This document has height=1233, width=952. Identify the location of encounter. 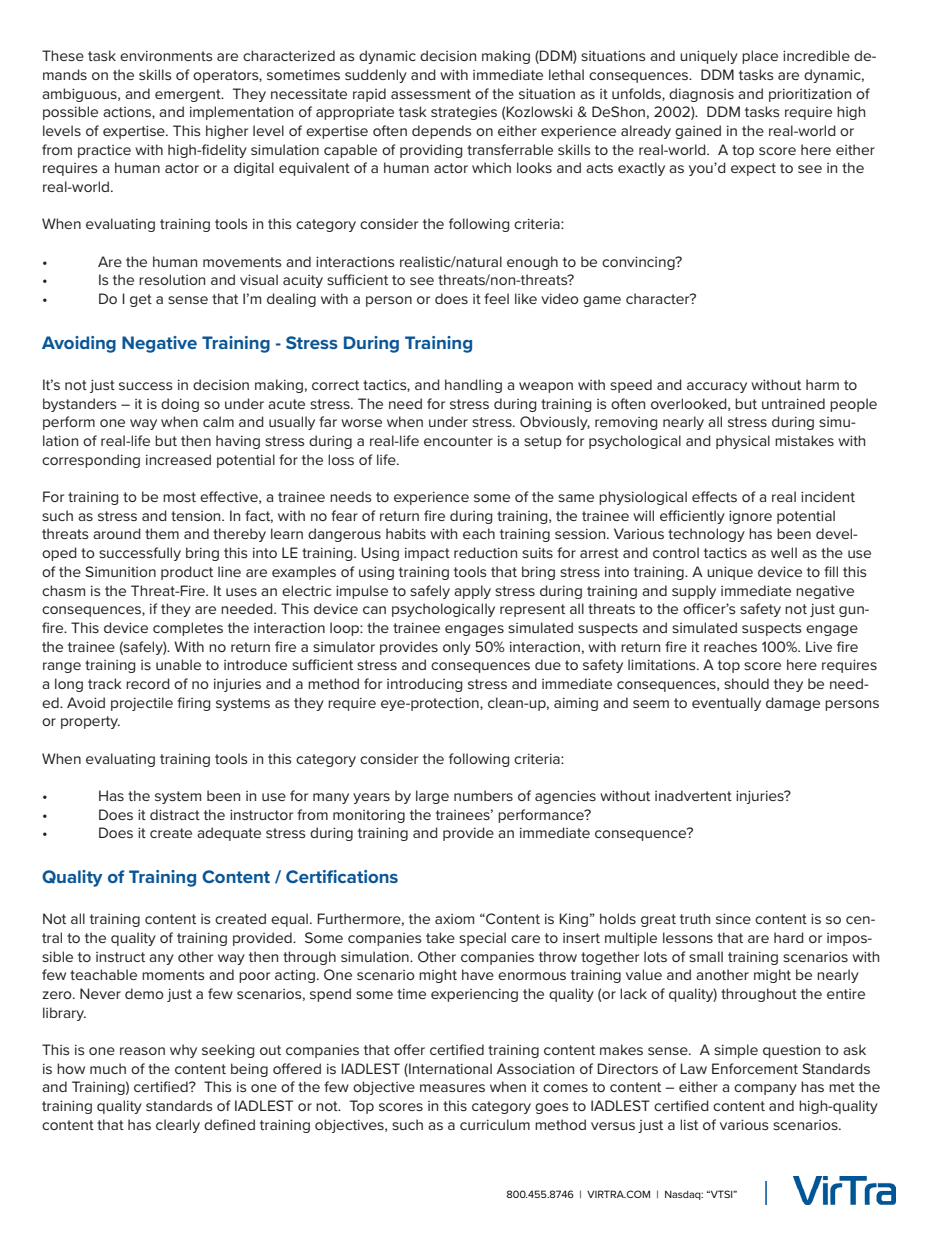
(458, 441).
